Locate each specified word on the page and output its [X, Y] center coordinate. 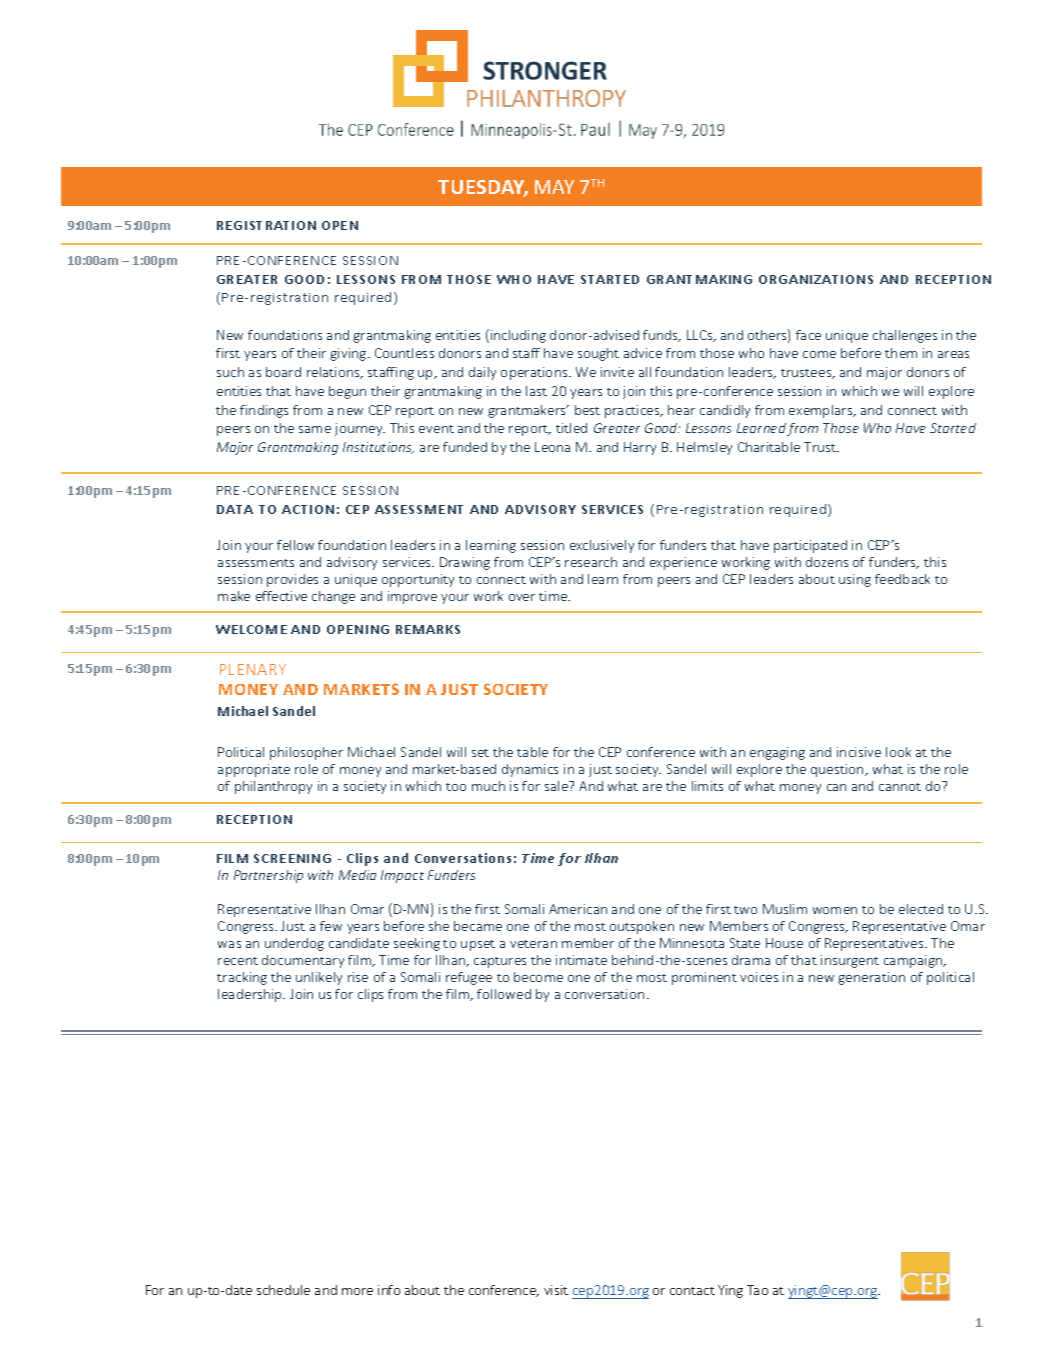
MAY [554, 187]
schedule [283, 1290]
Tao [757, 1290]
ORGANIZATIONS [816, 279]
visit [556, 1290]
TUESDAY [483, 188]
